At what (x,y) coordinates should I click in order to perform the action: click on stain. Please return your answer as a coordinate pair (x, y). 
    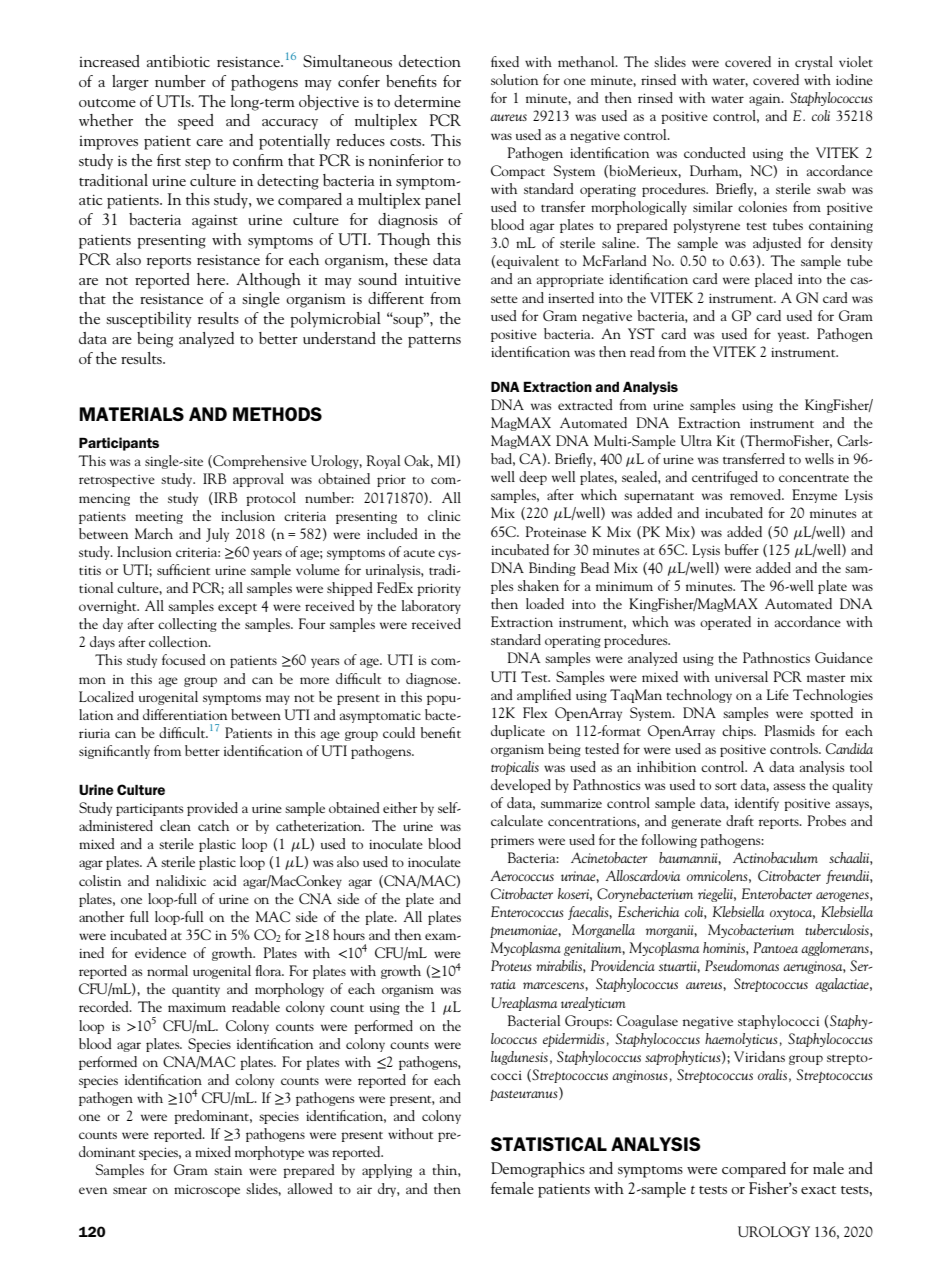
    Looking at the image, I should click on (228, 1170).
